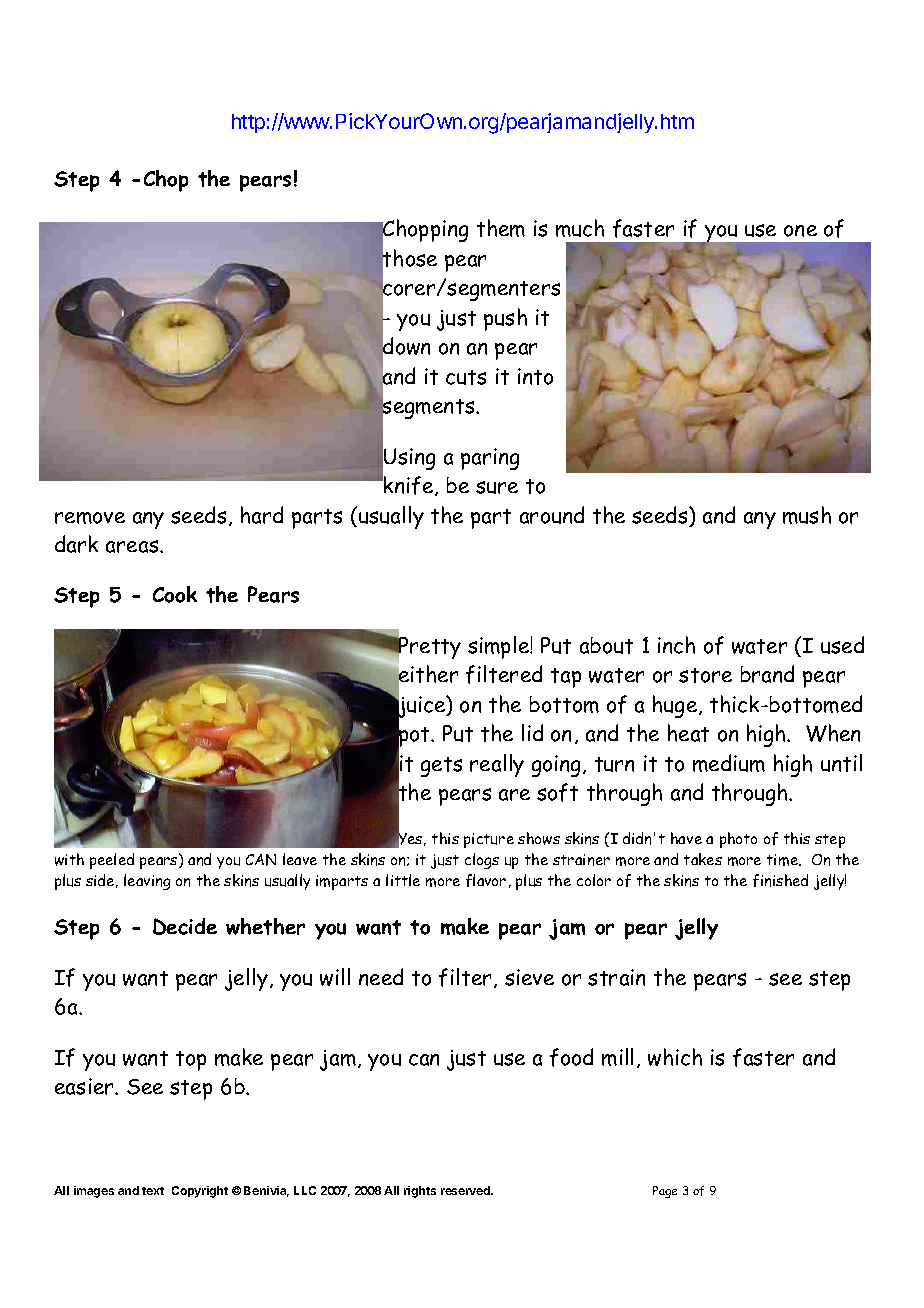 Image resolution: width=924 pixels, height=1308 pixels. Describe the element at coordinates (466, 1190) in the screenshot. I see `reserved` at that location.
